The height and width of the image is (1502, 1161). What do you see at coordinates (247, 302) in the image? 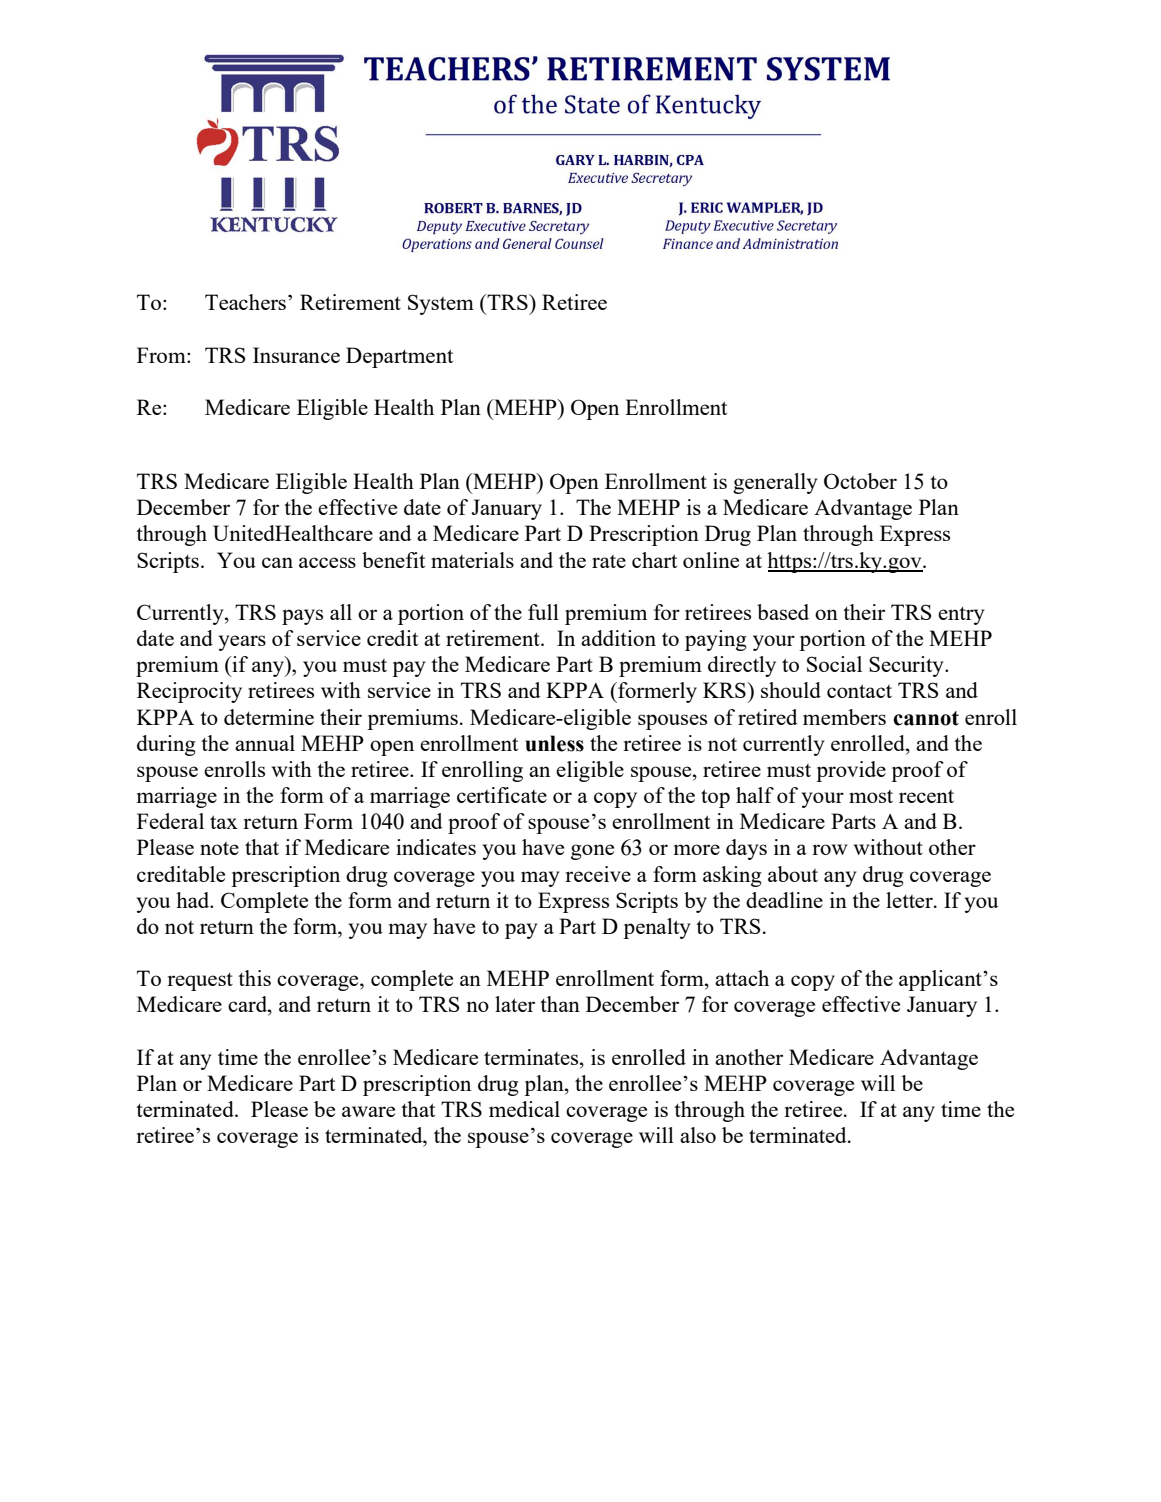
I see `Teachers` at bounding box center [247, 302].
